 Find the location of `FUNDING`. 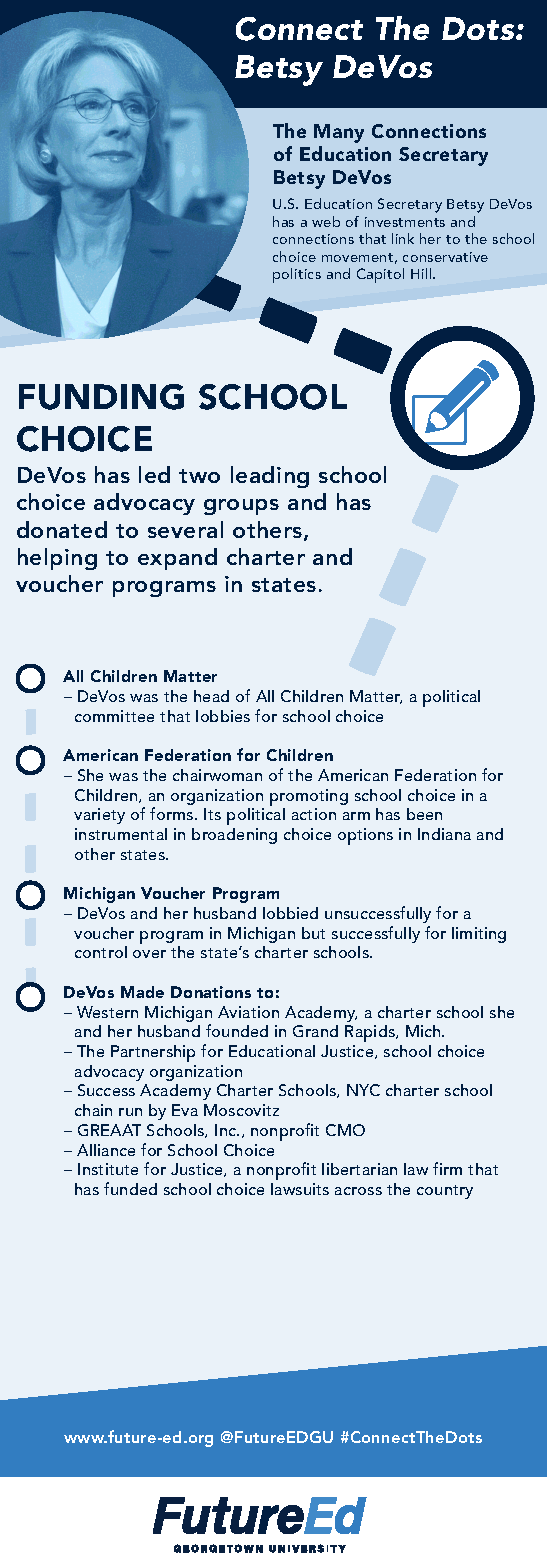

FUNDING is located at coordinates (101, 397).
